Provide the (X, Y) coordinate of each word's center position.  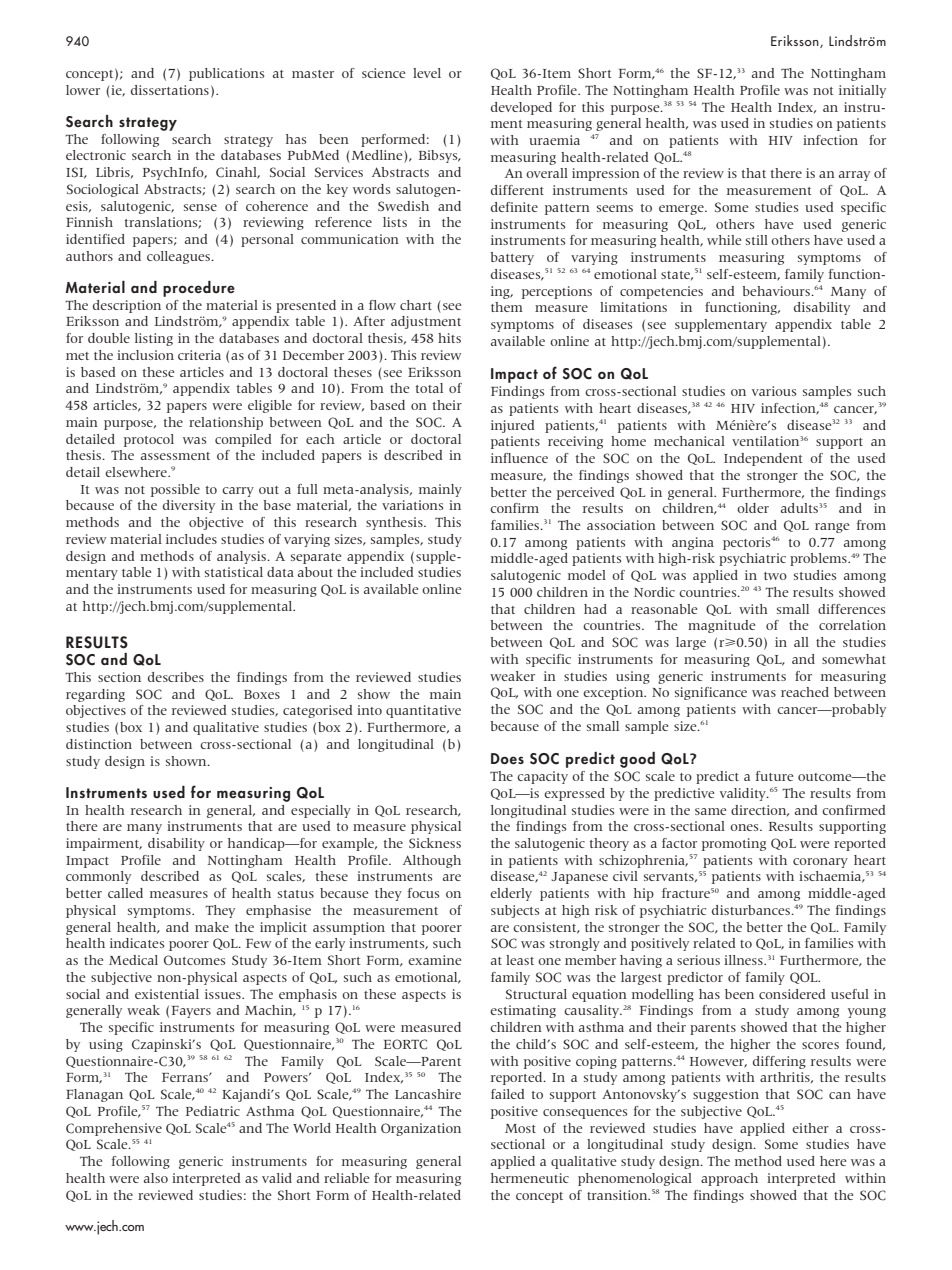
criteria (199, 355)
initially (862, 91)
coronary (820, 863)
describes (176, 677)
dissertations (170, 90)
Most (520, 1128)
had (595, 609)
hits (449, 338)
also (156, 1178)
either (810, 1128)
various (774, 391)
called (125, 893)
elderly (511, 894)
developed (521, 108)
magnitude (722, 626)
